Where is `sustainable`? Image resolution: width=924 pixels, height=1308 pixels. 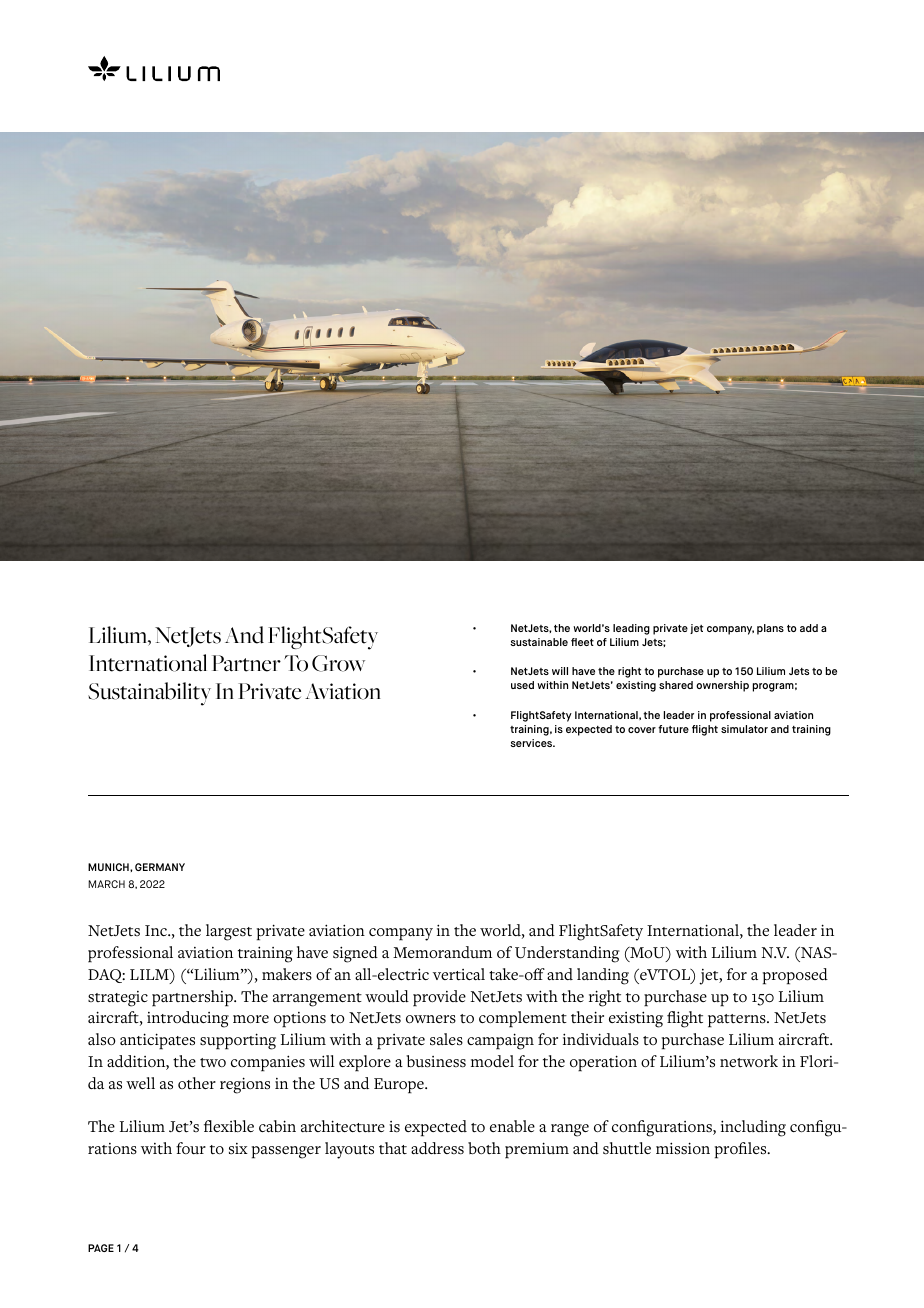 sustainable is located at coordinates (539, 642).
